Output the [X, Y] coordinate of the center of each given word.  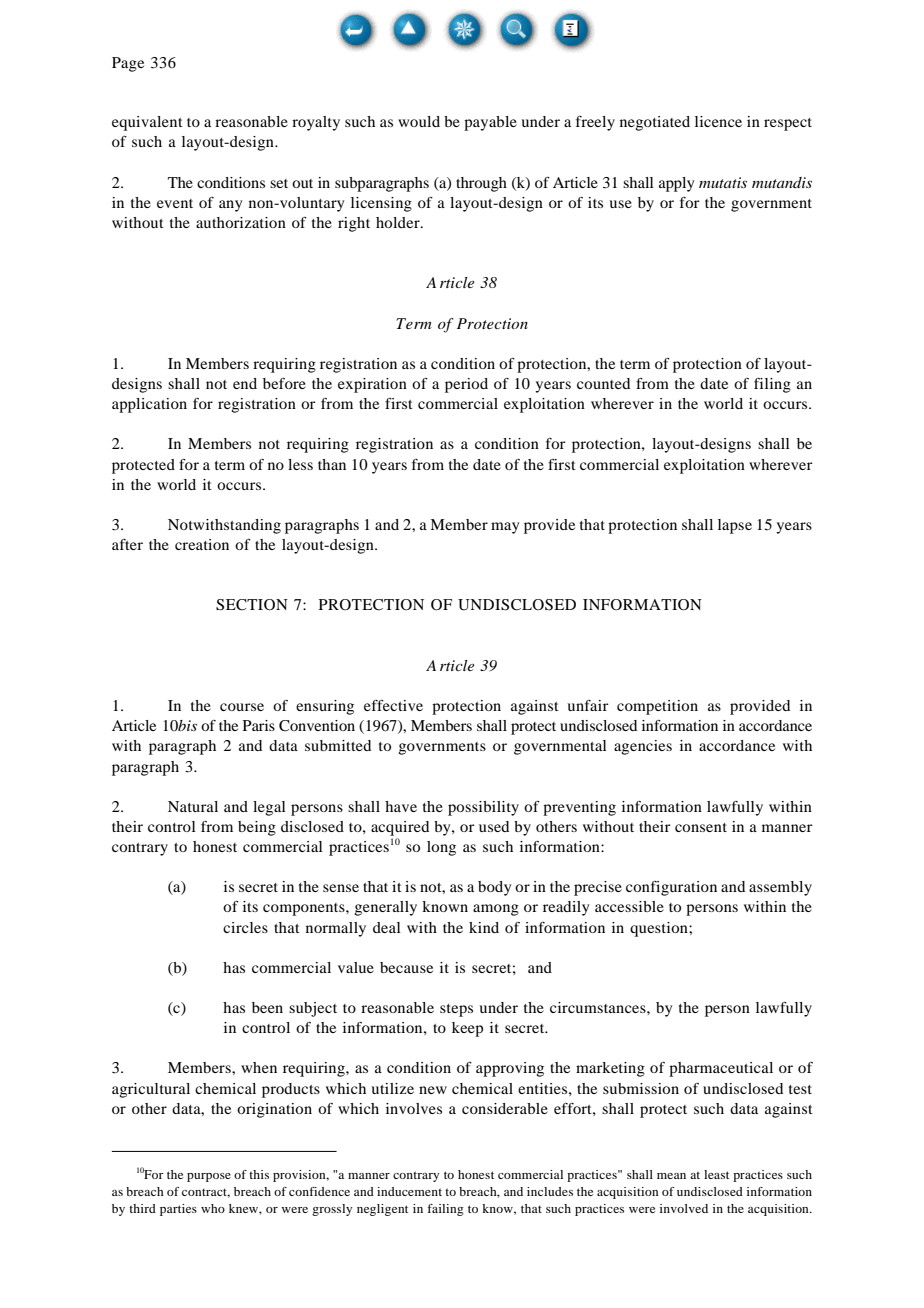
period [466, 385]
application [149, 405]
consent [701, 827]
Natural [193, 806]
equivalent [147, 123]
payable [490, 123]
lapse [735, 526]
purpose [209, 1177]
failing [446, 1210]
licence [718, 121]
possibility [483, 808]
